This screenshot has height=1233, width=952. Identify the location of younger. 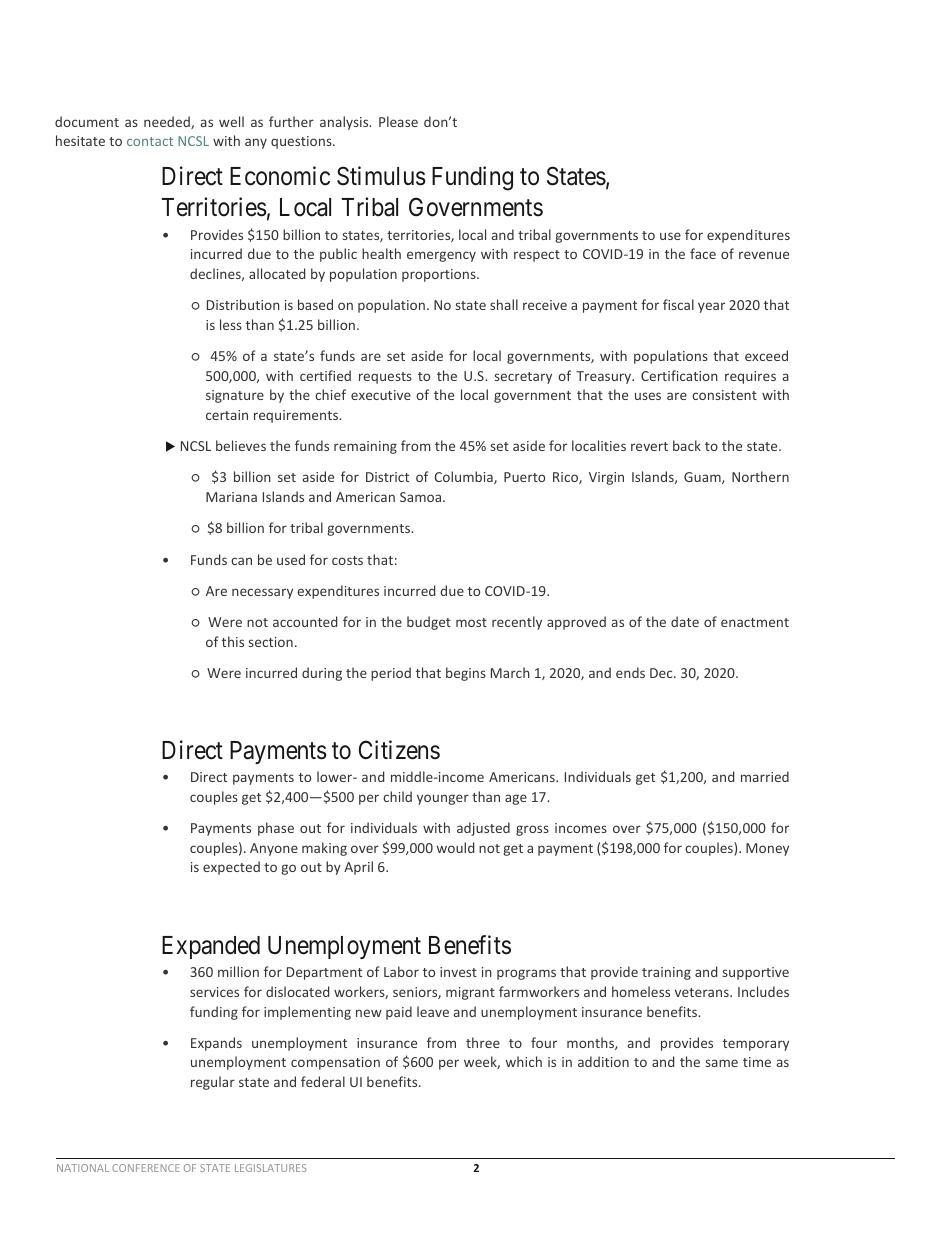
(443, 799).
